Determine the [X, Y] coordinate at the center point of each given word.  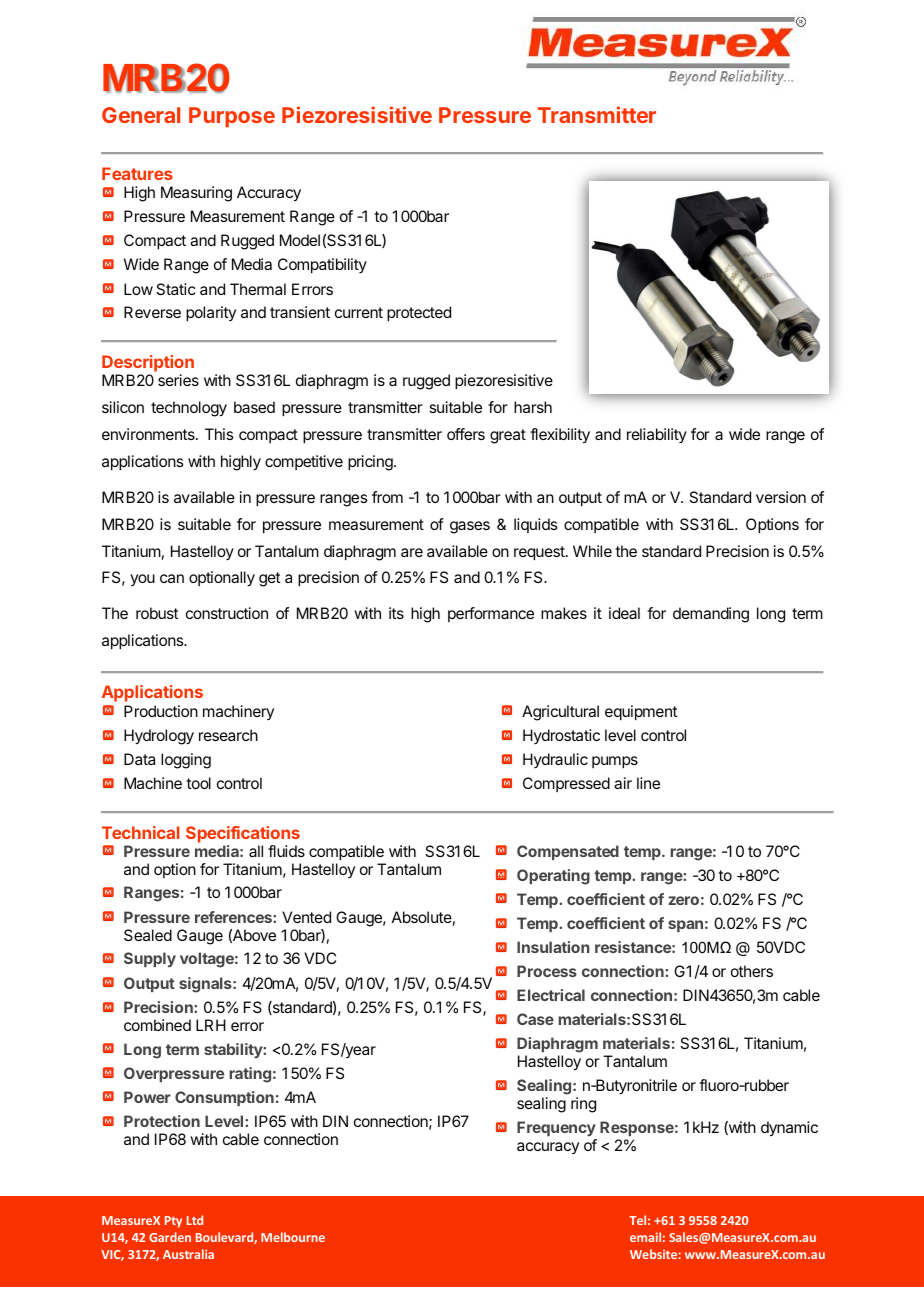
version [781, 497]
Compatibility [322, 266]
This [219, 434]
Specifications [243, 834]
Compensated [568, 852]
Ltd [195, 1220]
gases [470, 527]
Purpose [232, 117]
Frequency [557, 1130]
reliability [657, 435]
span [685, 926]
